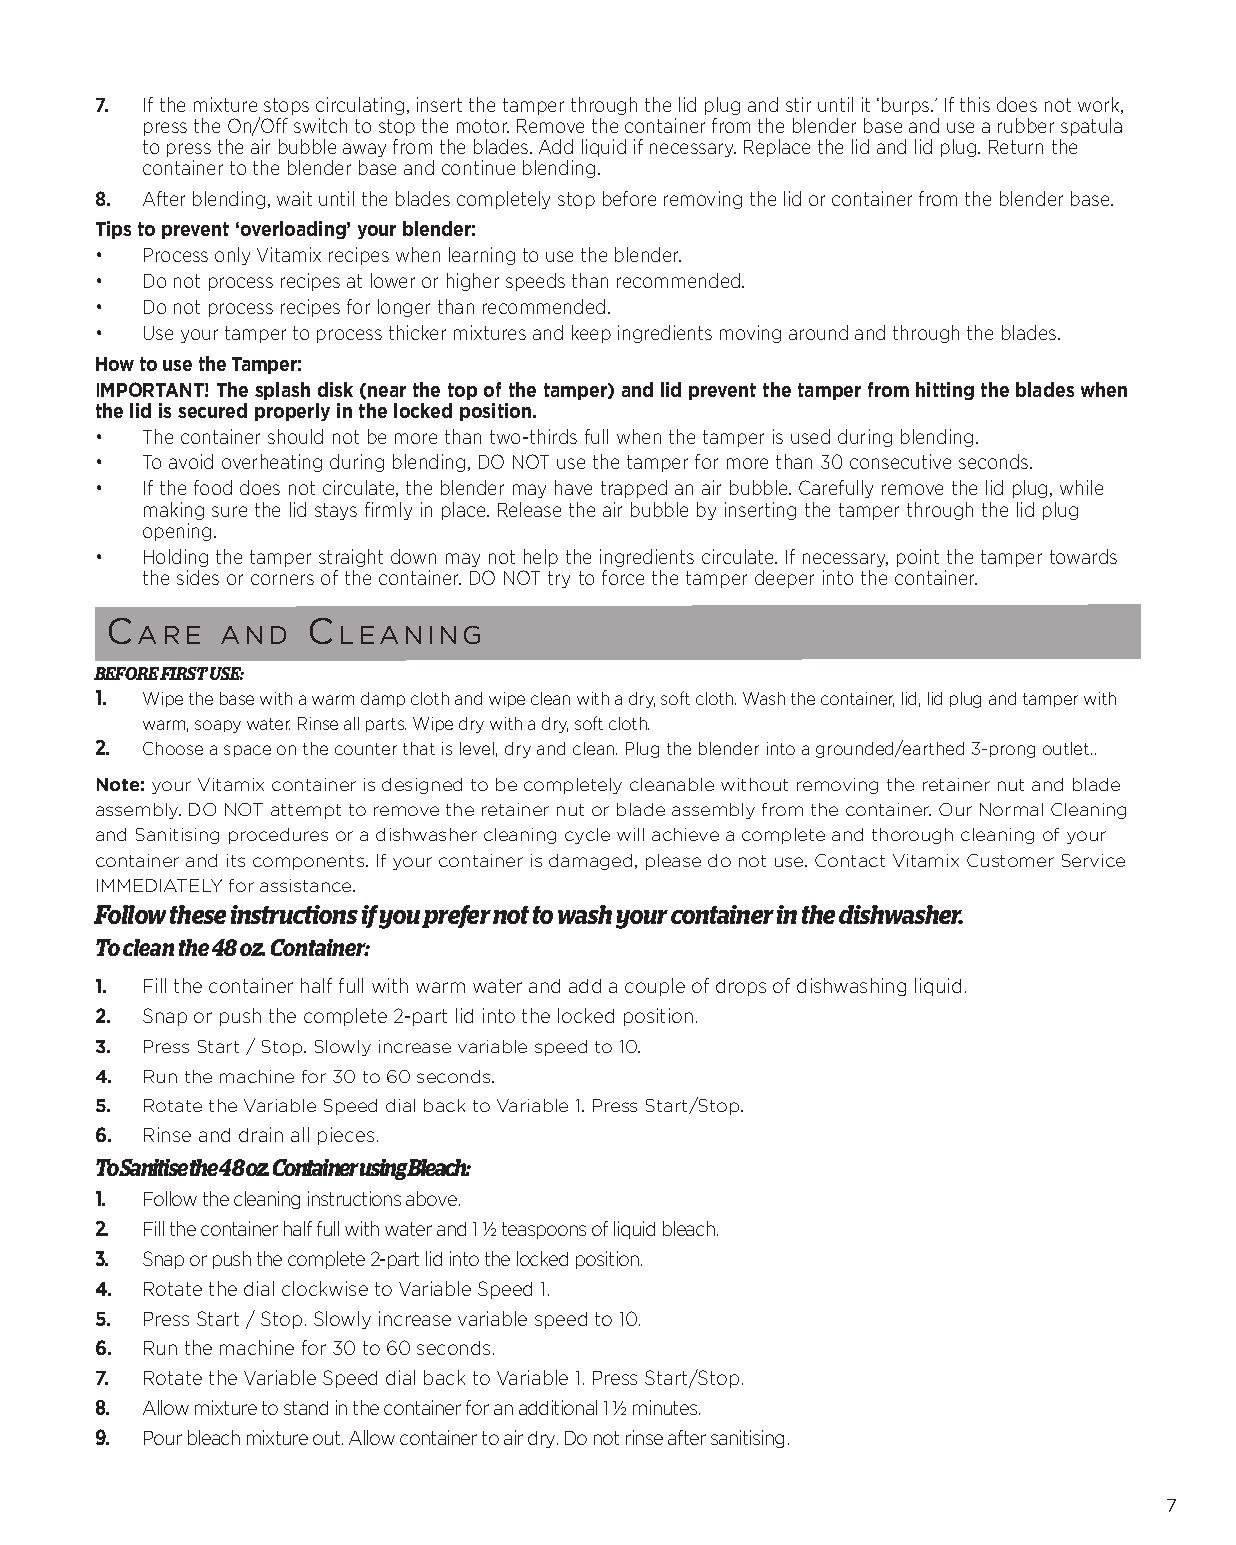 The width and height of the image is (1236, 1545). What do you see at coordinates (900, 461) in the image?
I see `consecutive` at bounding box center [900, 461].
